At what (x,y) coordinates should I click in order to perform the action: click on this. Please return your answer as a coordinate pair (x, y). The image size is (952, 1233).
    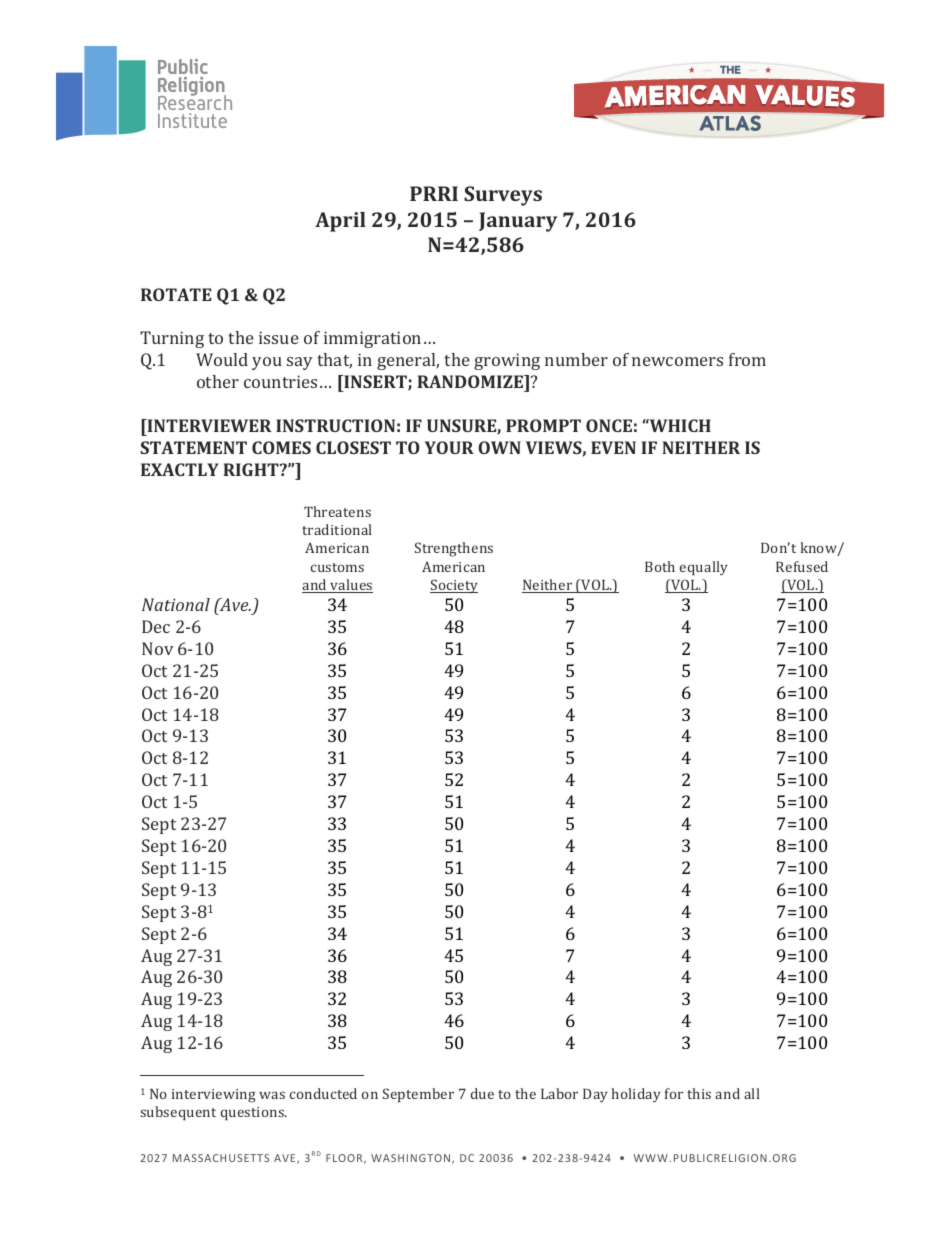
    Looking at the image, I should click on (699, 1093).
